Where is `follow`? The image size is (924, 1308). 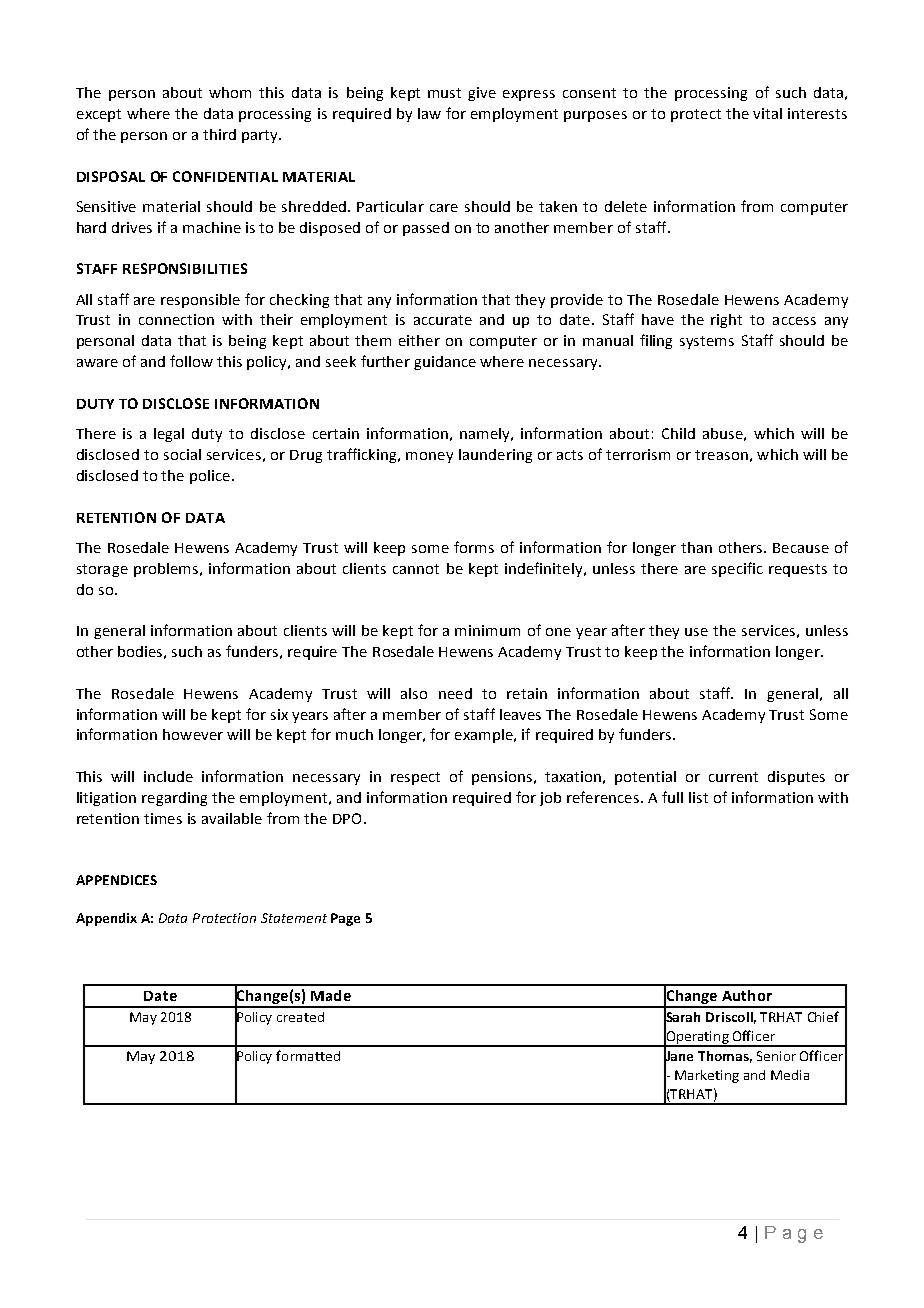
follow is located at coordinates (191, 361).
